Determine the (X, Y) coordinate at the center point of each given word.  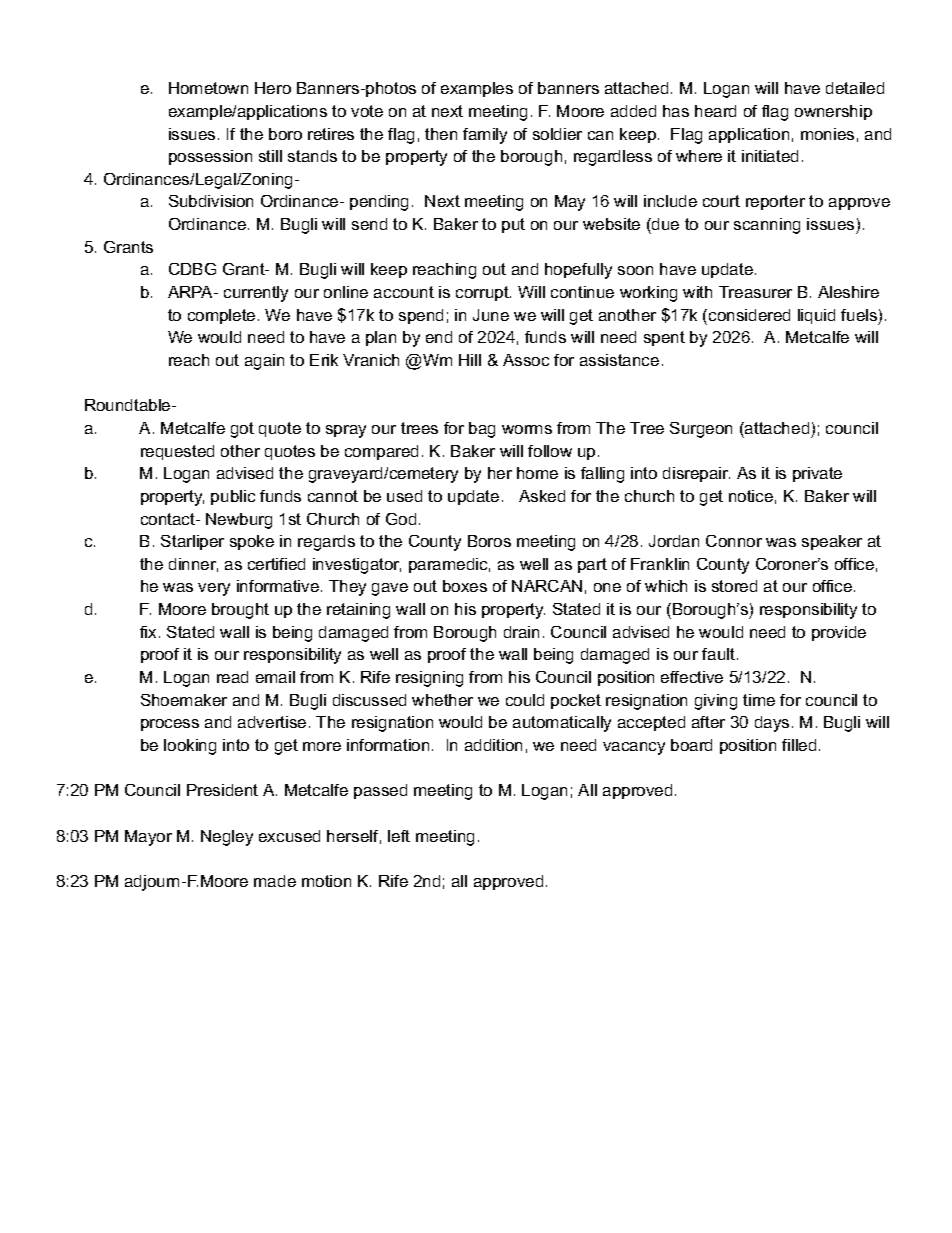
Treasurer (755, 292)
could (525, 700)
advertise (272, 722)
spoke (252, 542)
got (242, 430)
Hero (273, 88)
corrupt (483, 293)
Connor (734, 541)
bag (482, 430)
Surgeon (701, 430)
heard (715, 111)
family (485, 136)
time (759, 700)
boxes (465, 586)
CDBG (192, 269)
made (275, 881)
